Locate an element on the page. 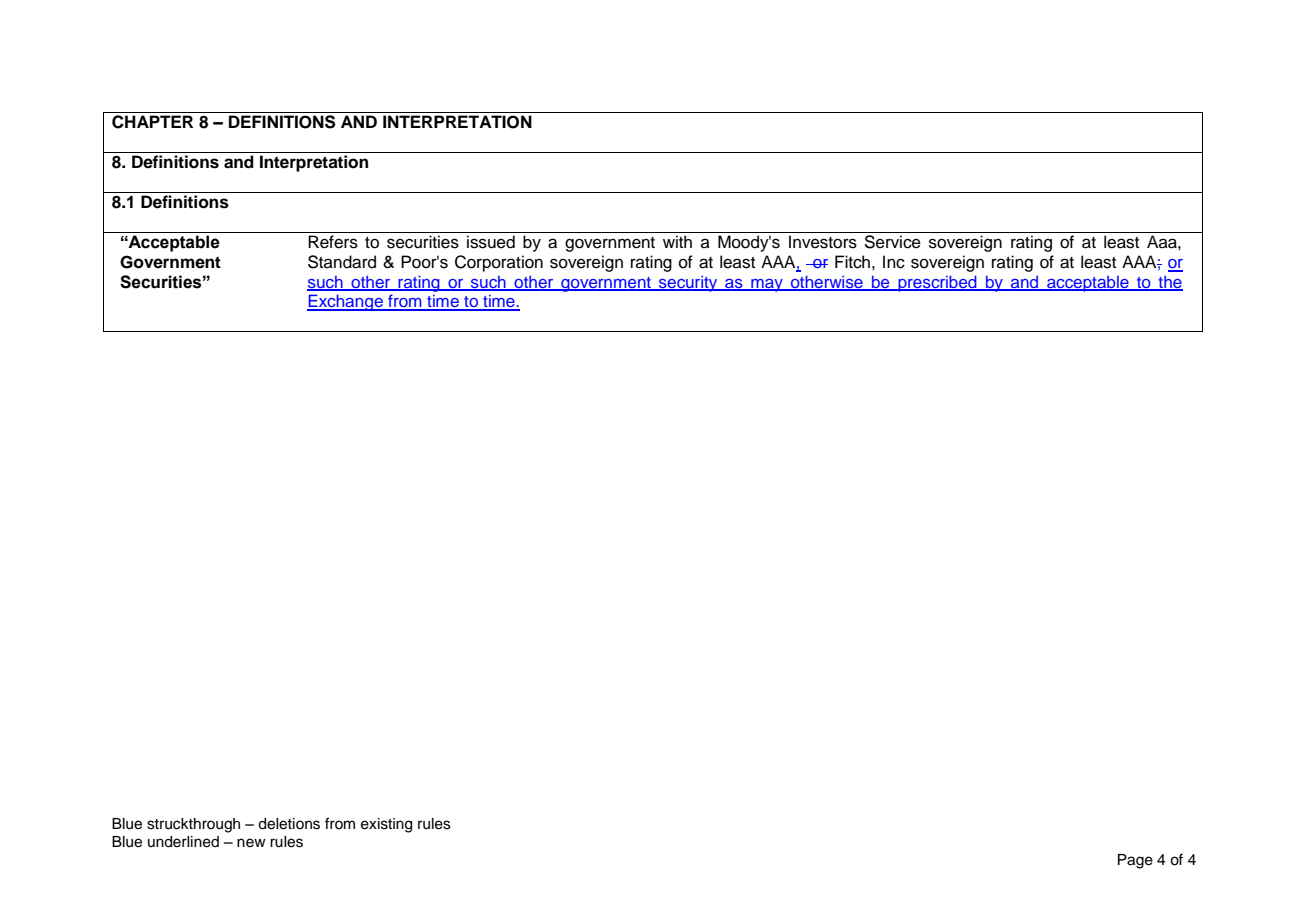  Exchange is located at coordinates (346, 302).
